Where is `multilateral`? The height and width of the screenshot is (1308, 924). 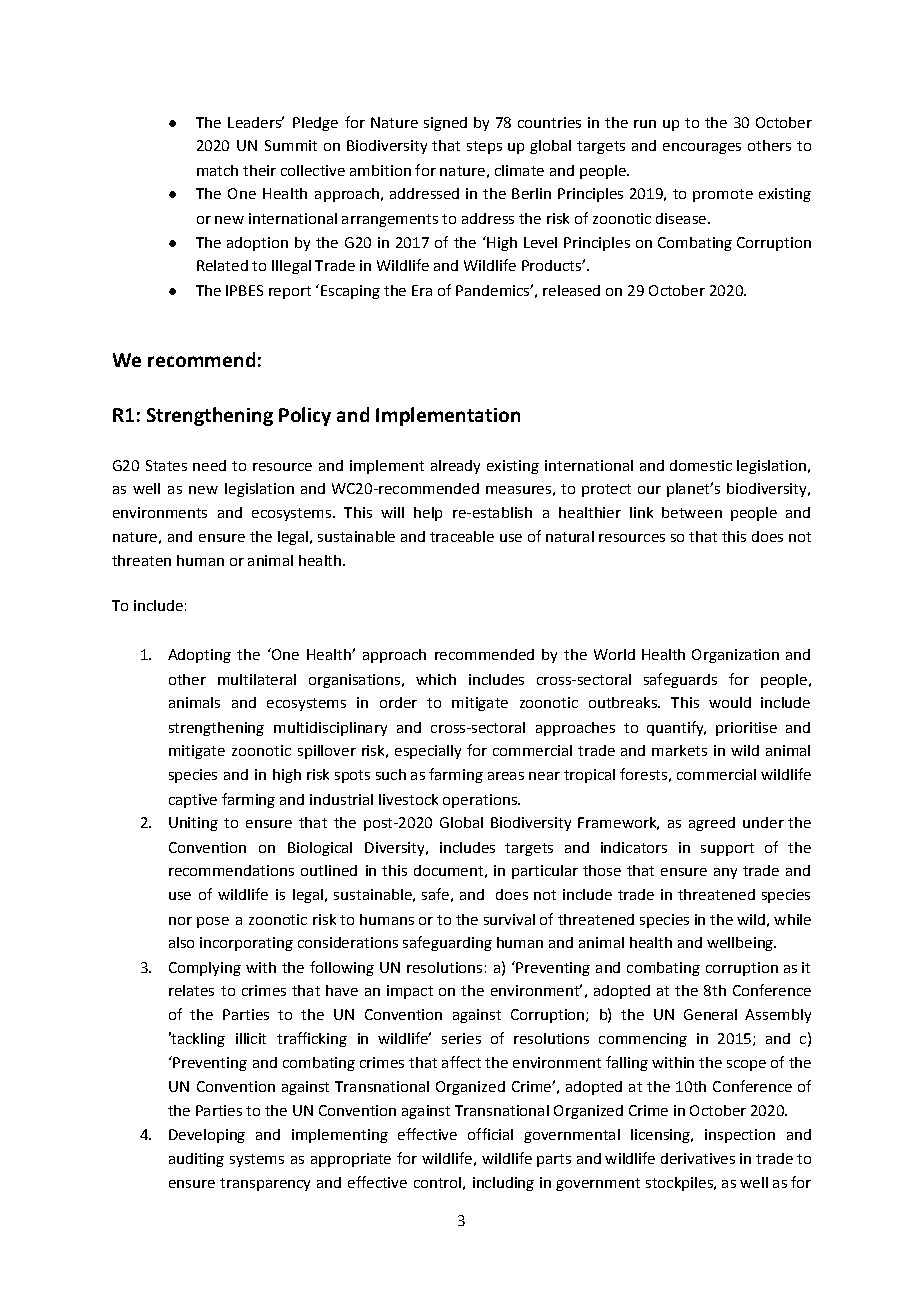
multilateral is located at coordinates (257, 679).
